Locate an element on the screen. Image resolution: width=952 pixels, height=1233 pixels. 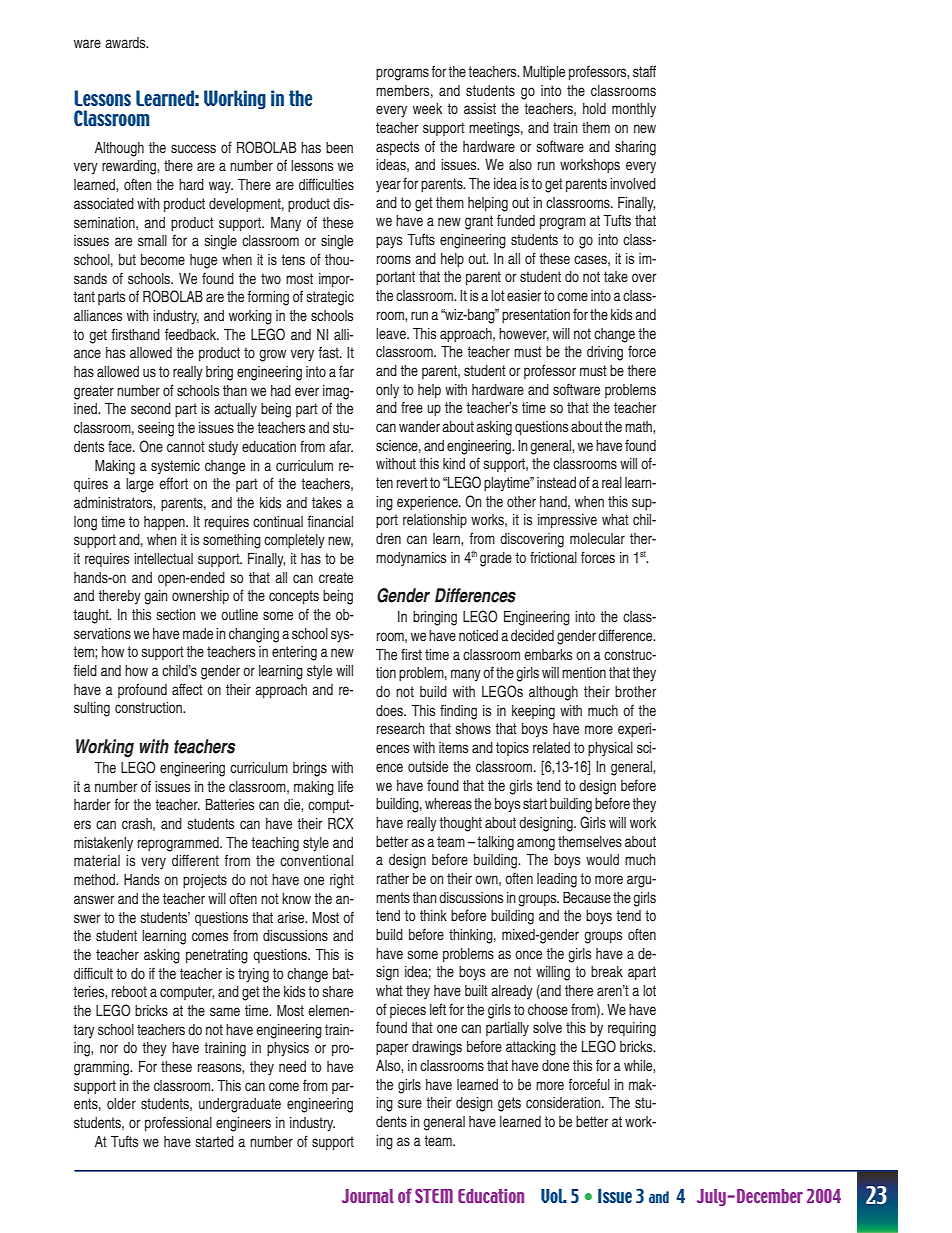
week is located at coordinates (427, 108).
